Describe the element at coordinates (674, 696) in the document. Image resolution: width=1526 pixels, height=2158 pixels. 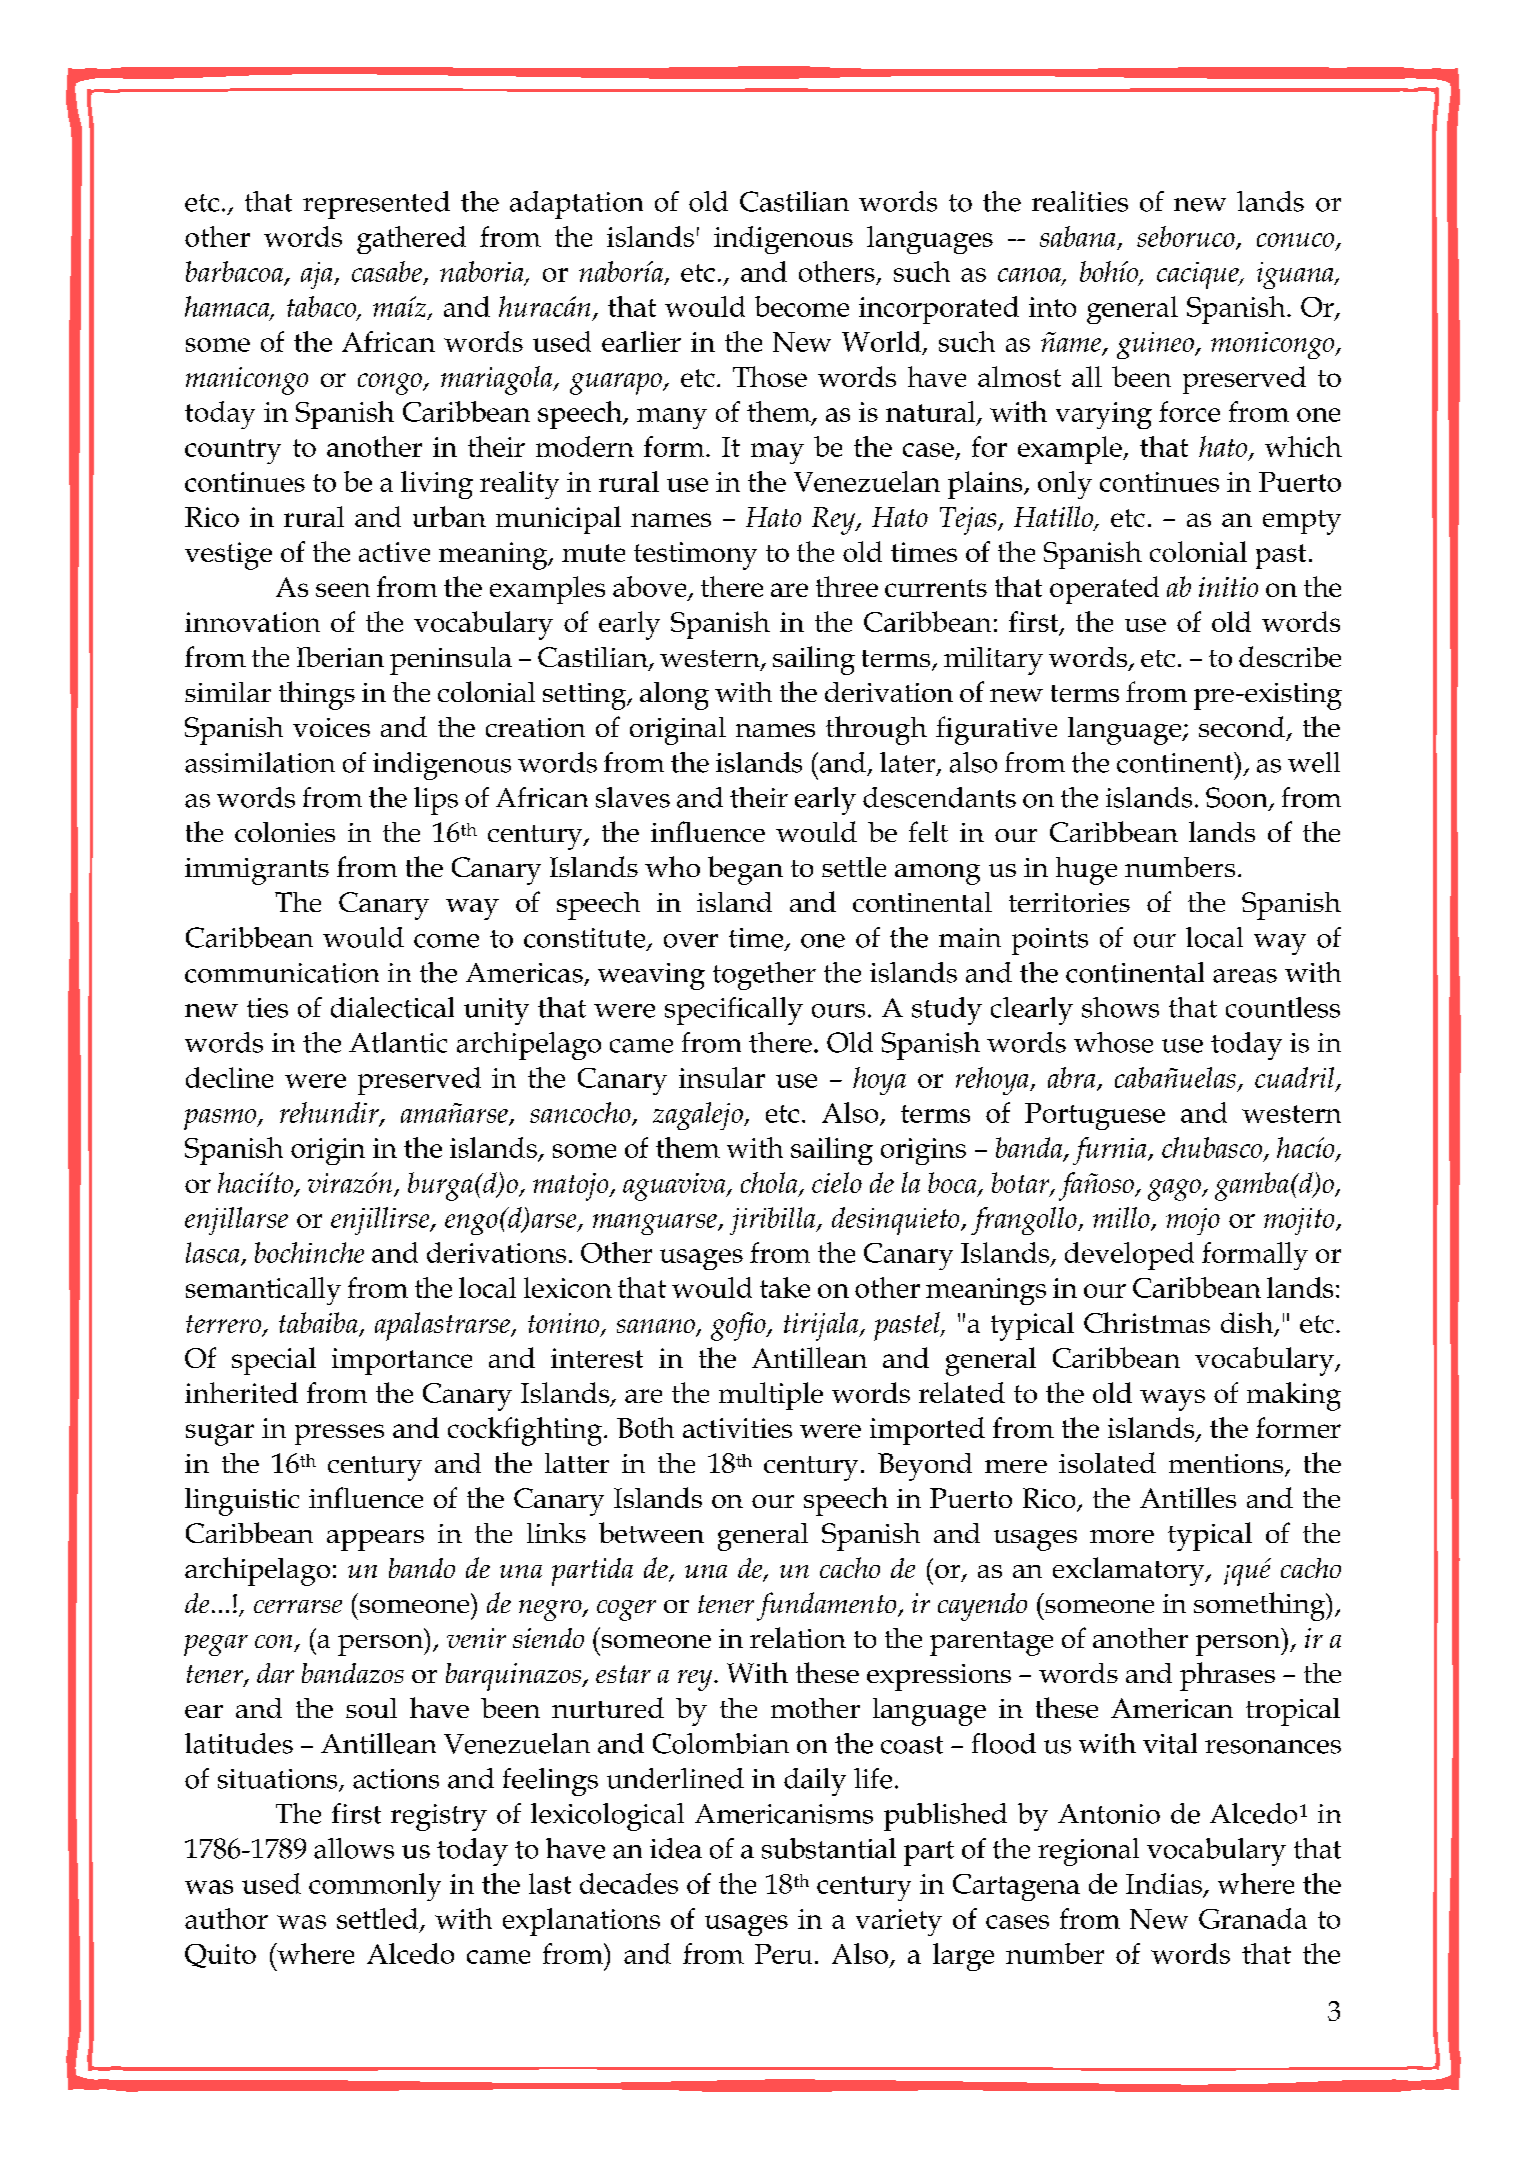
I see `along` at that location.
